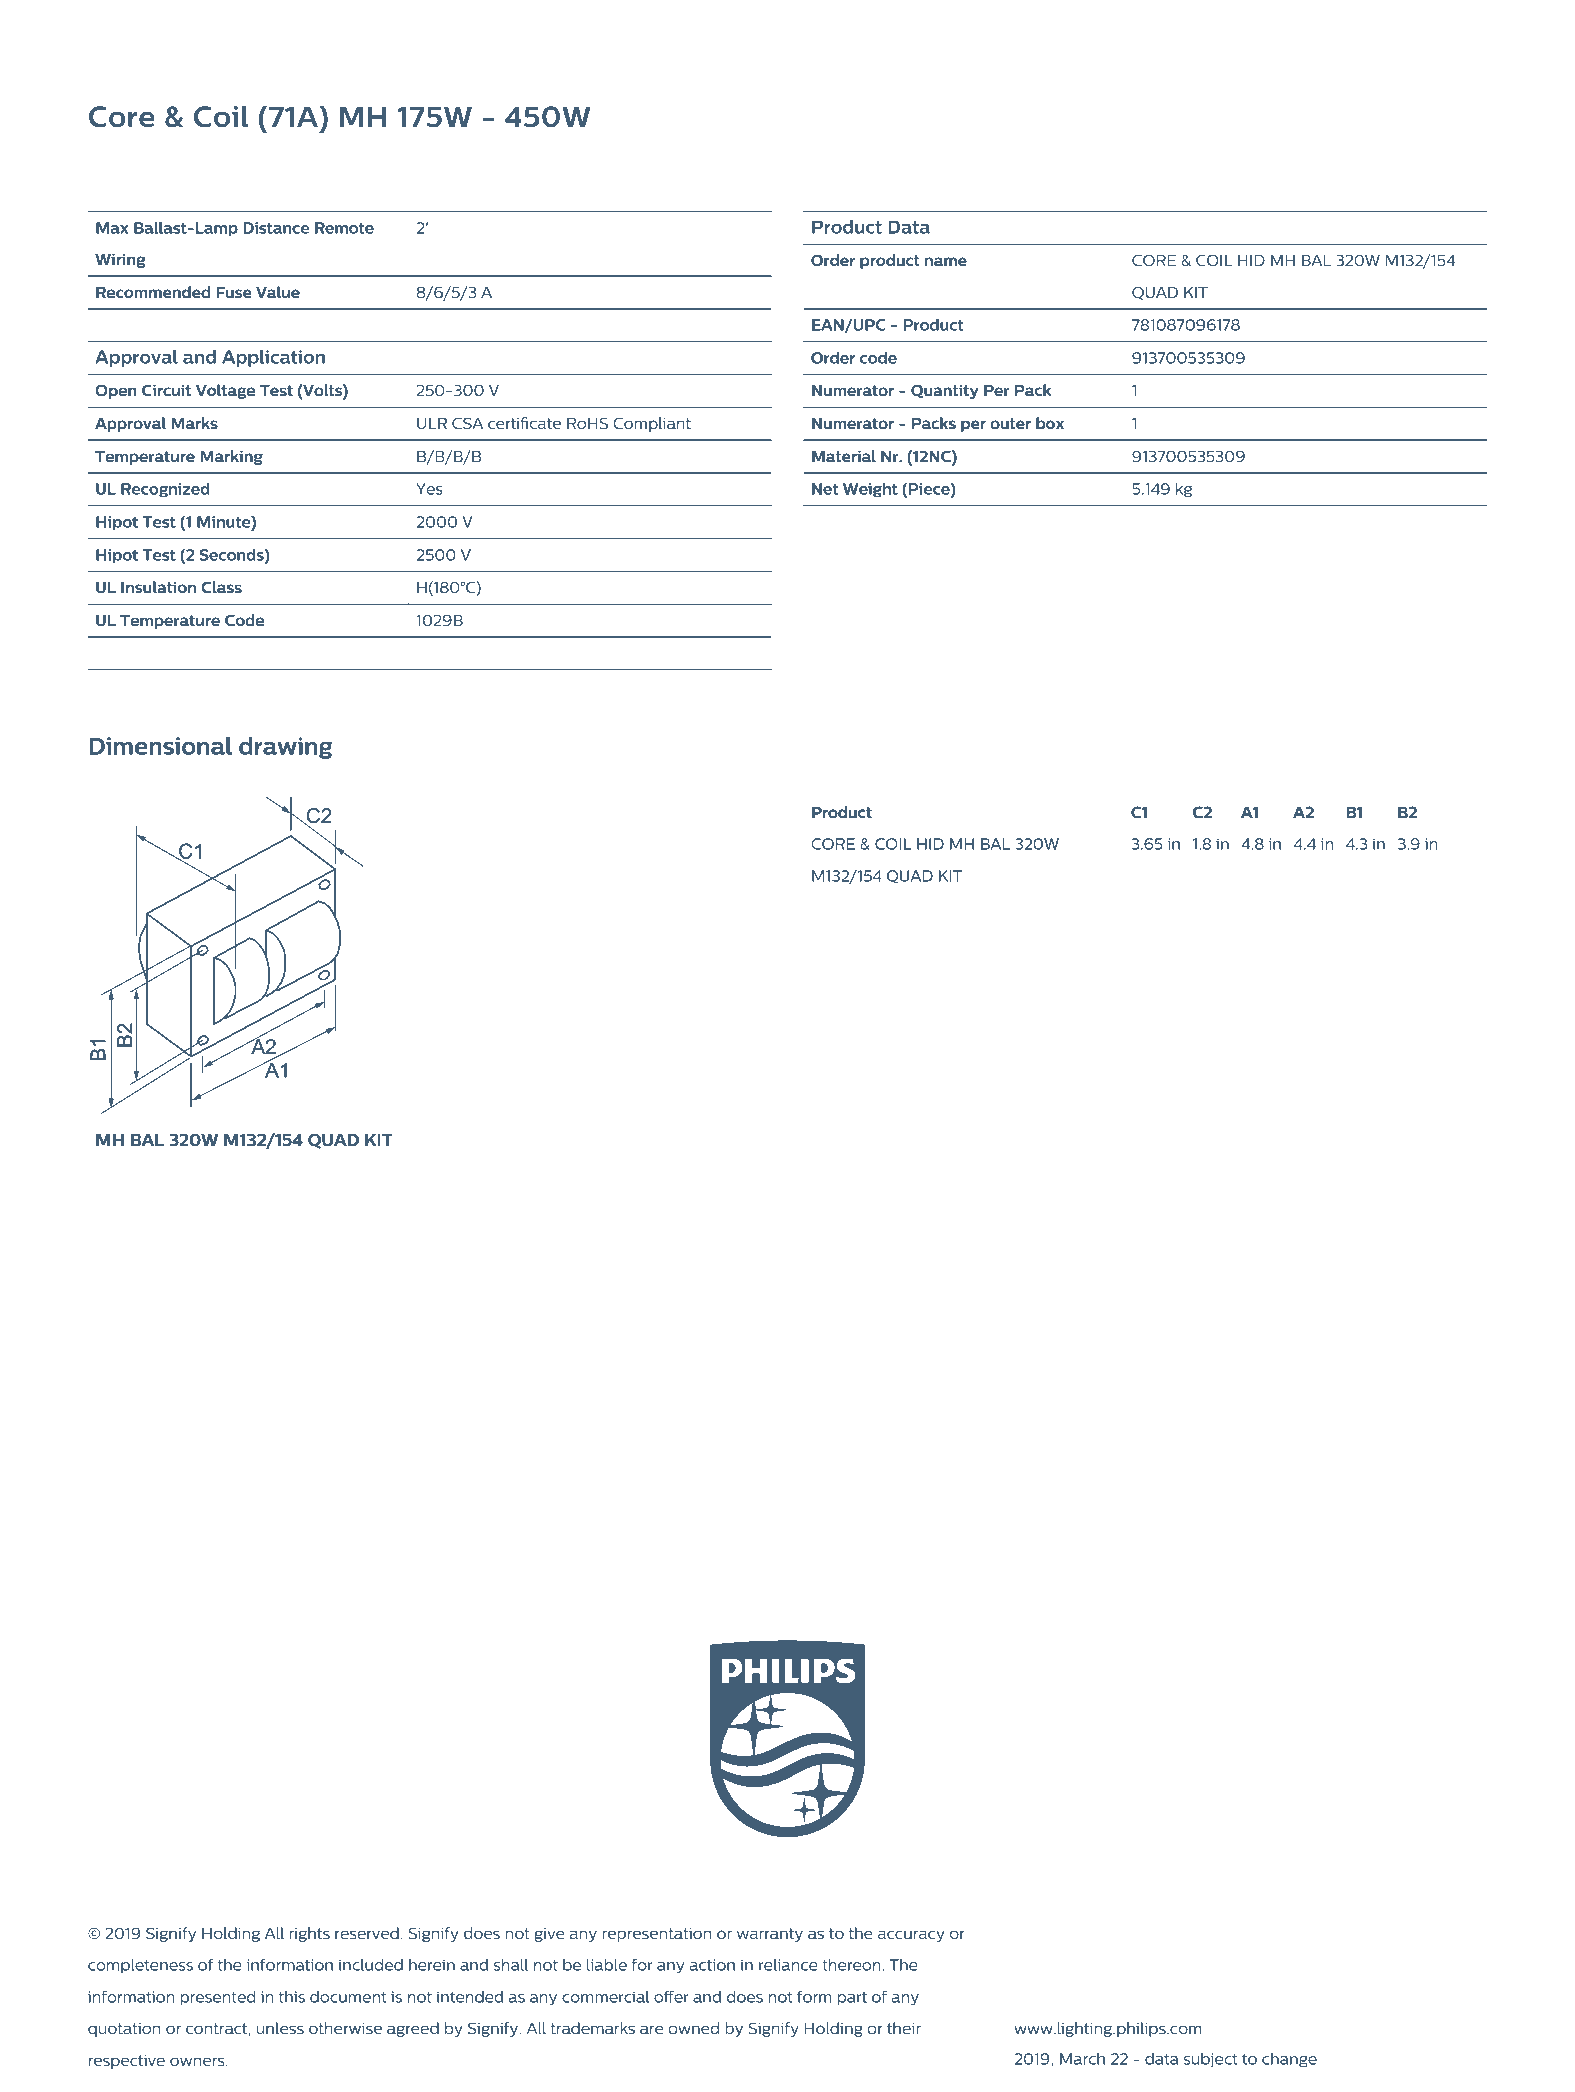  What do you see at coordinates (825, 489) in the document?
I see `Net` at bounding box center [825, 489].
